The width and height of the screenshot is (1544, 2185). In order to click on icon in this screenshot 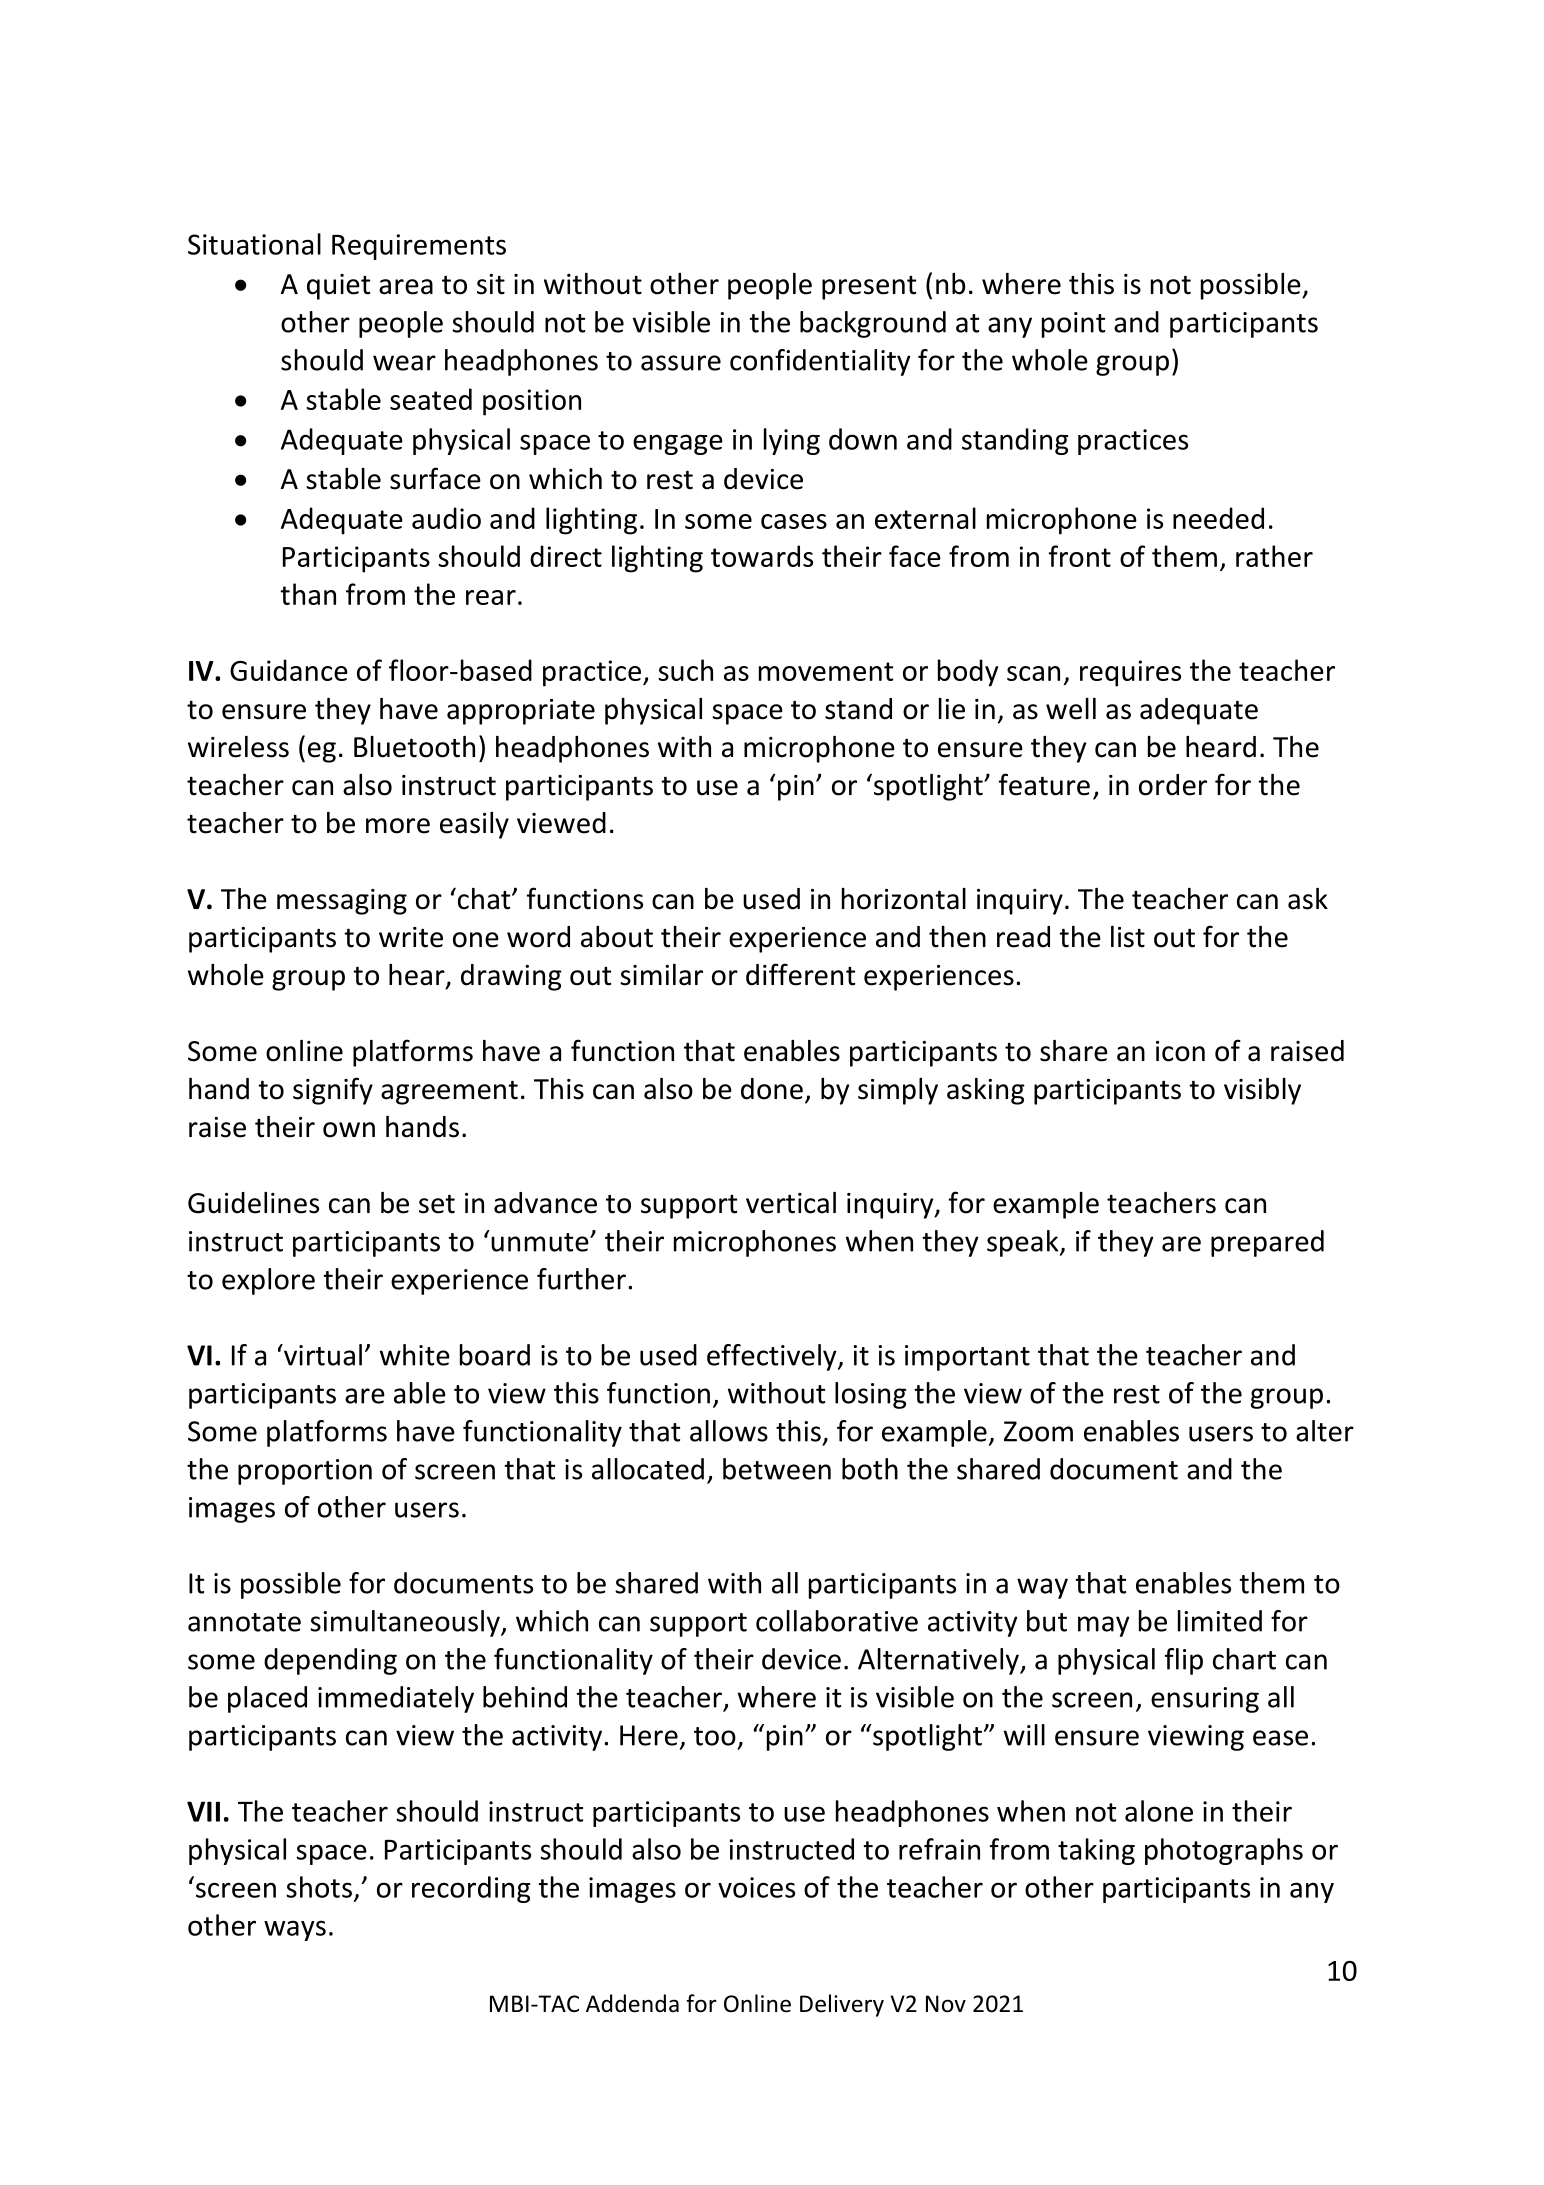, I will do `click(1180, 1051)`.
